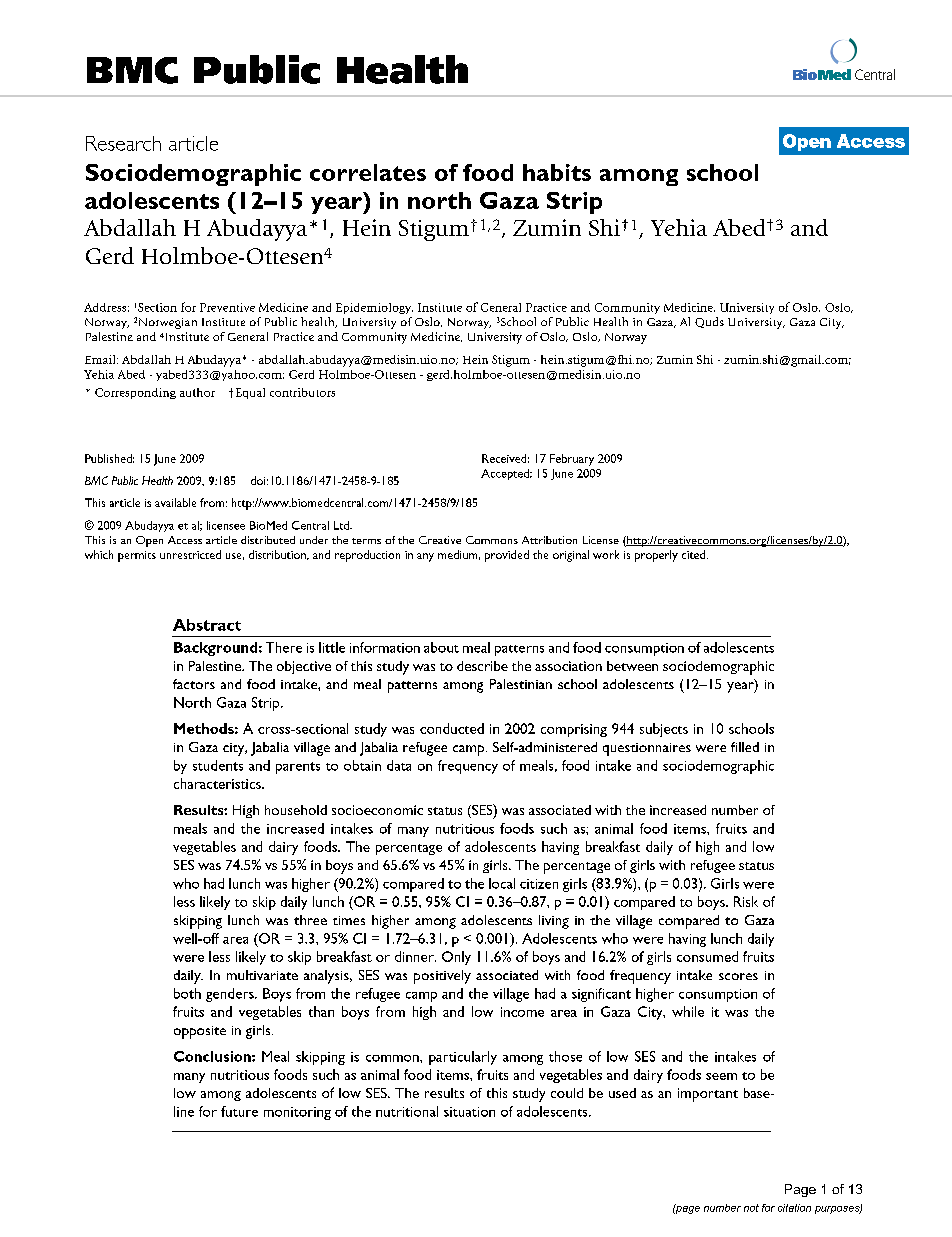 The image size is (952, 1237). I want to click on future, so click(239, 1111).
